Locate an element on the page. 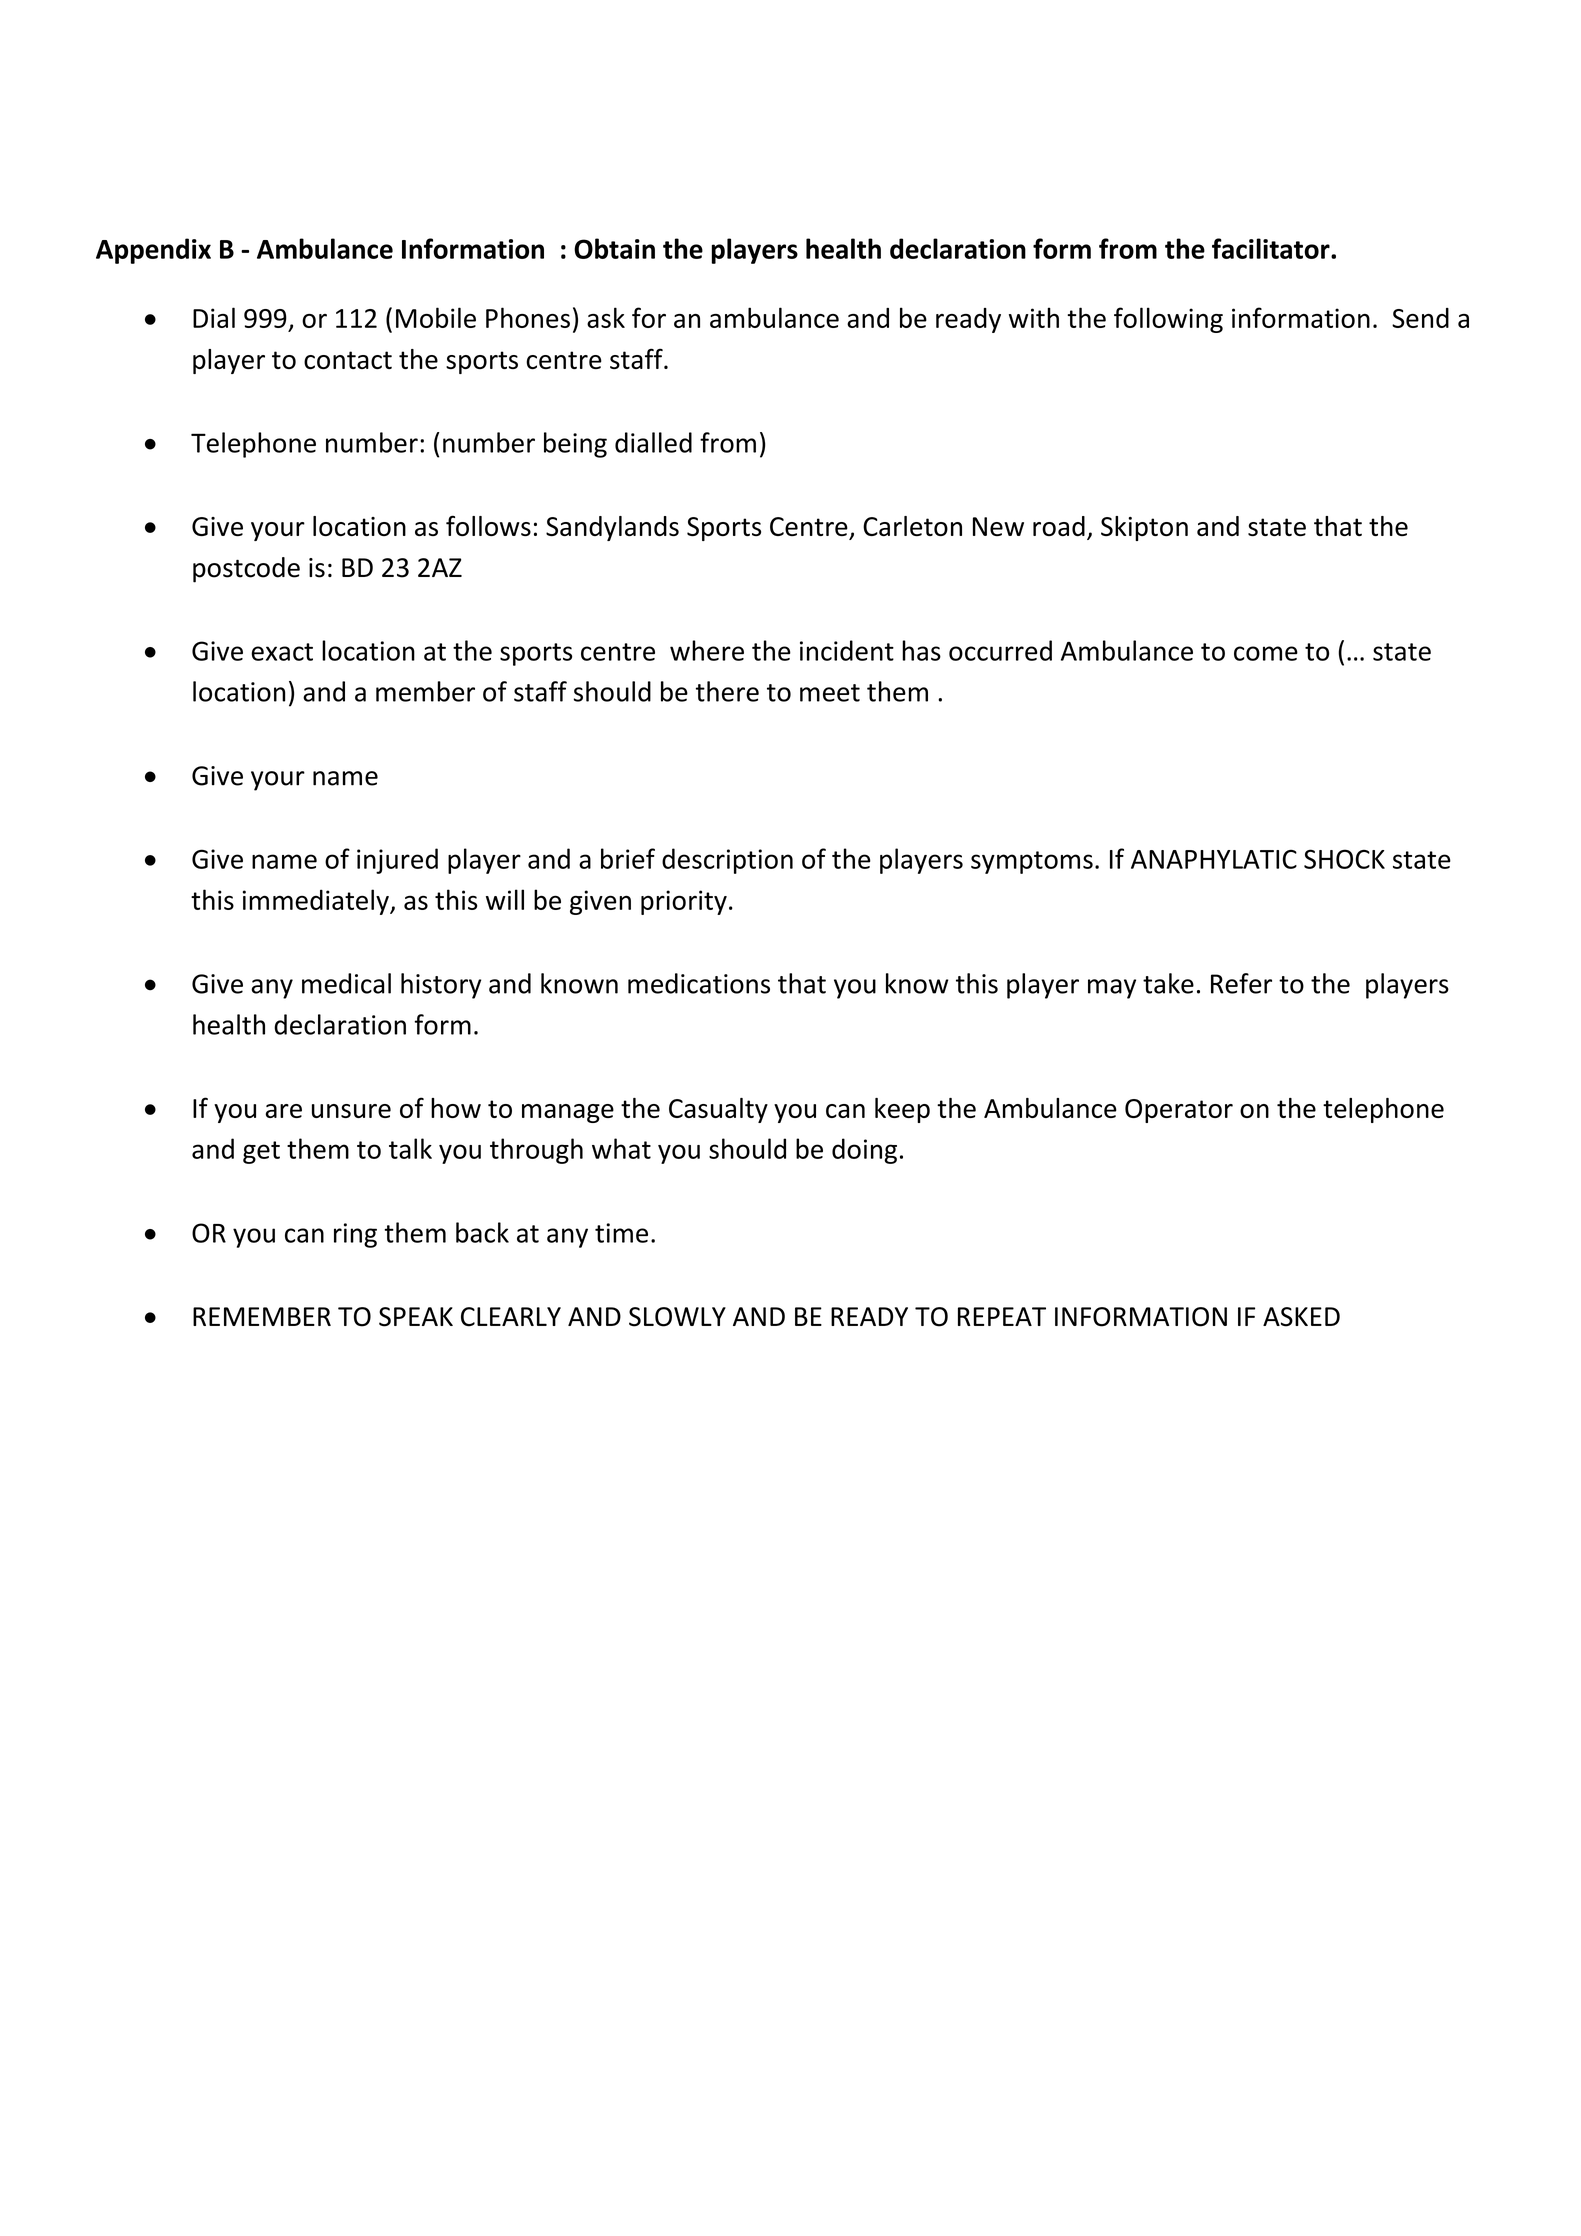 The height and width of the image is (2236, 1581). SLOWLY is located at coordinates (677, 1317).
